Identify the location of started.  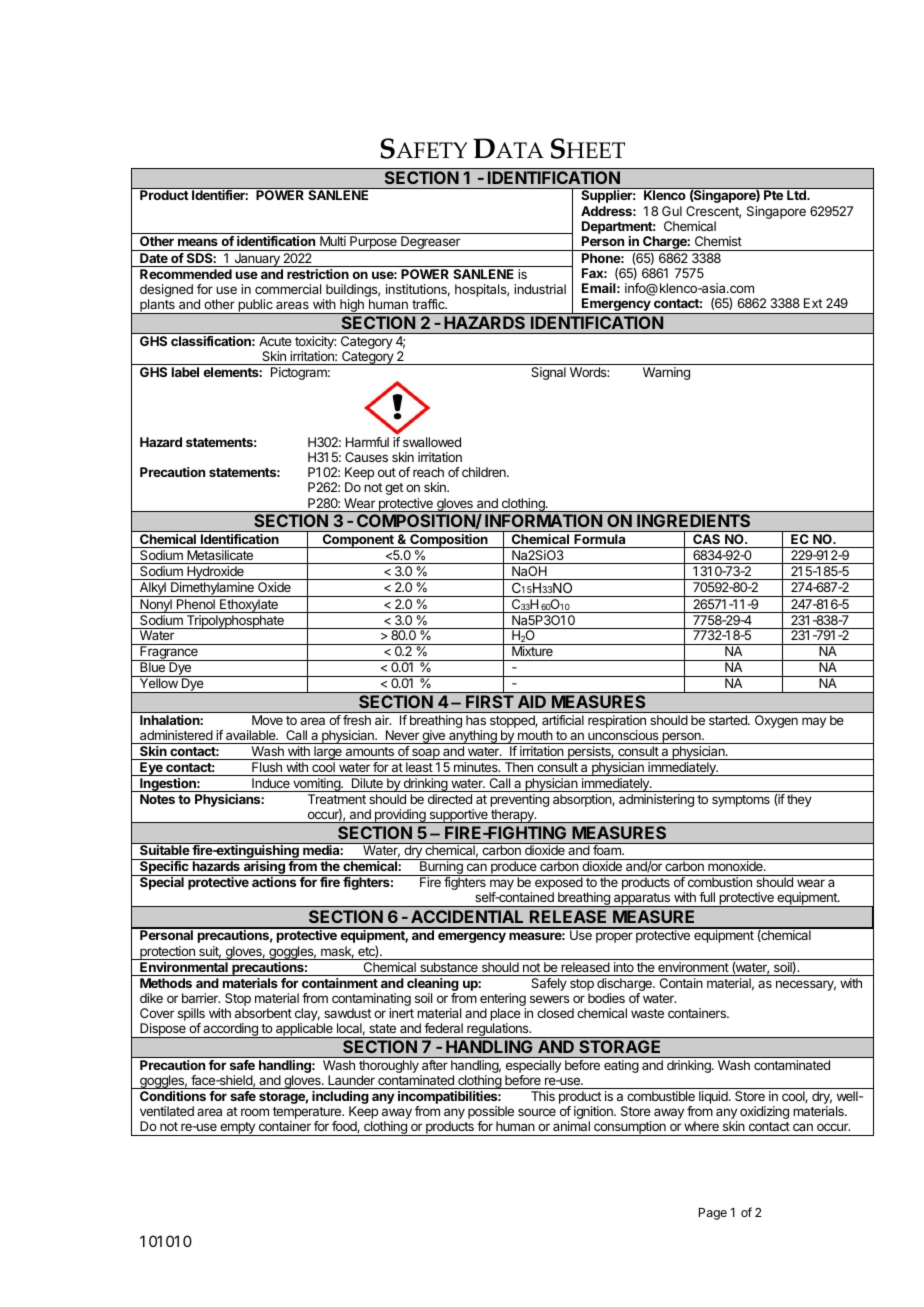
(729, 720).
